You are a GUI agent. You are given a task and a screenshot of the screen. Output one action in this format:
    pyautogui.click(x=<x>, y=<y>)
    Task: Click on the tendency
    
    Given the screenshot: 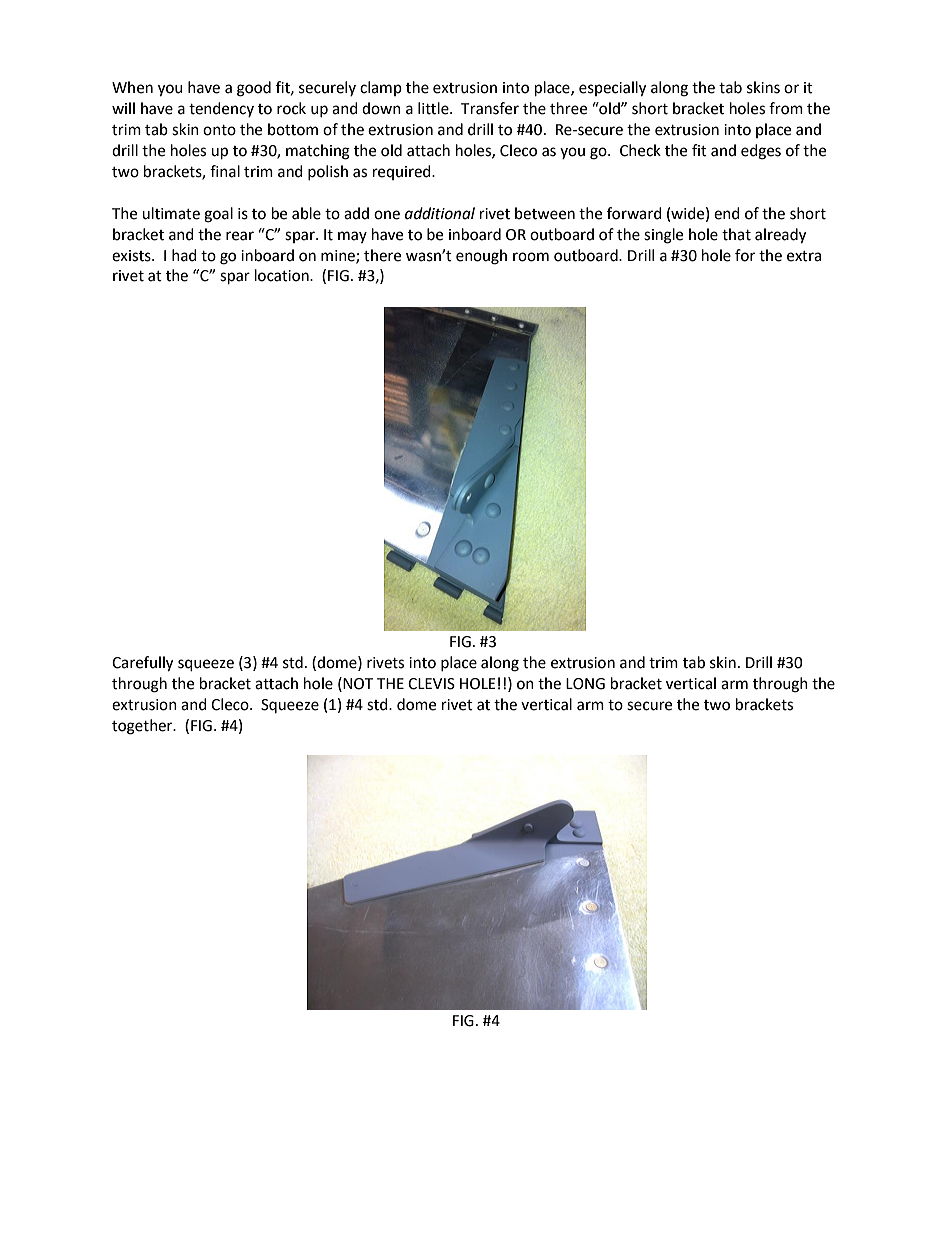 What is the action you would take?
    pyautogui.click(x=221, y=109)
